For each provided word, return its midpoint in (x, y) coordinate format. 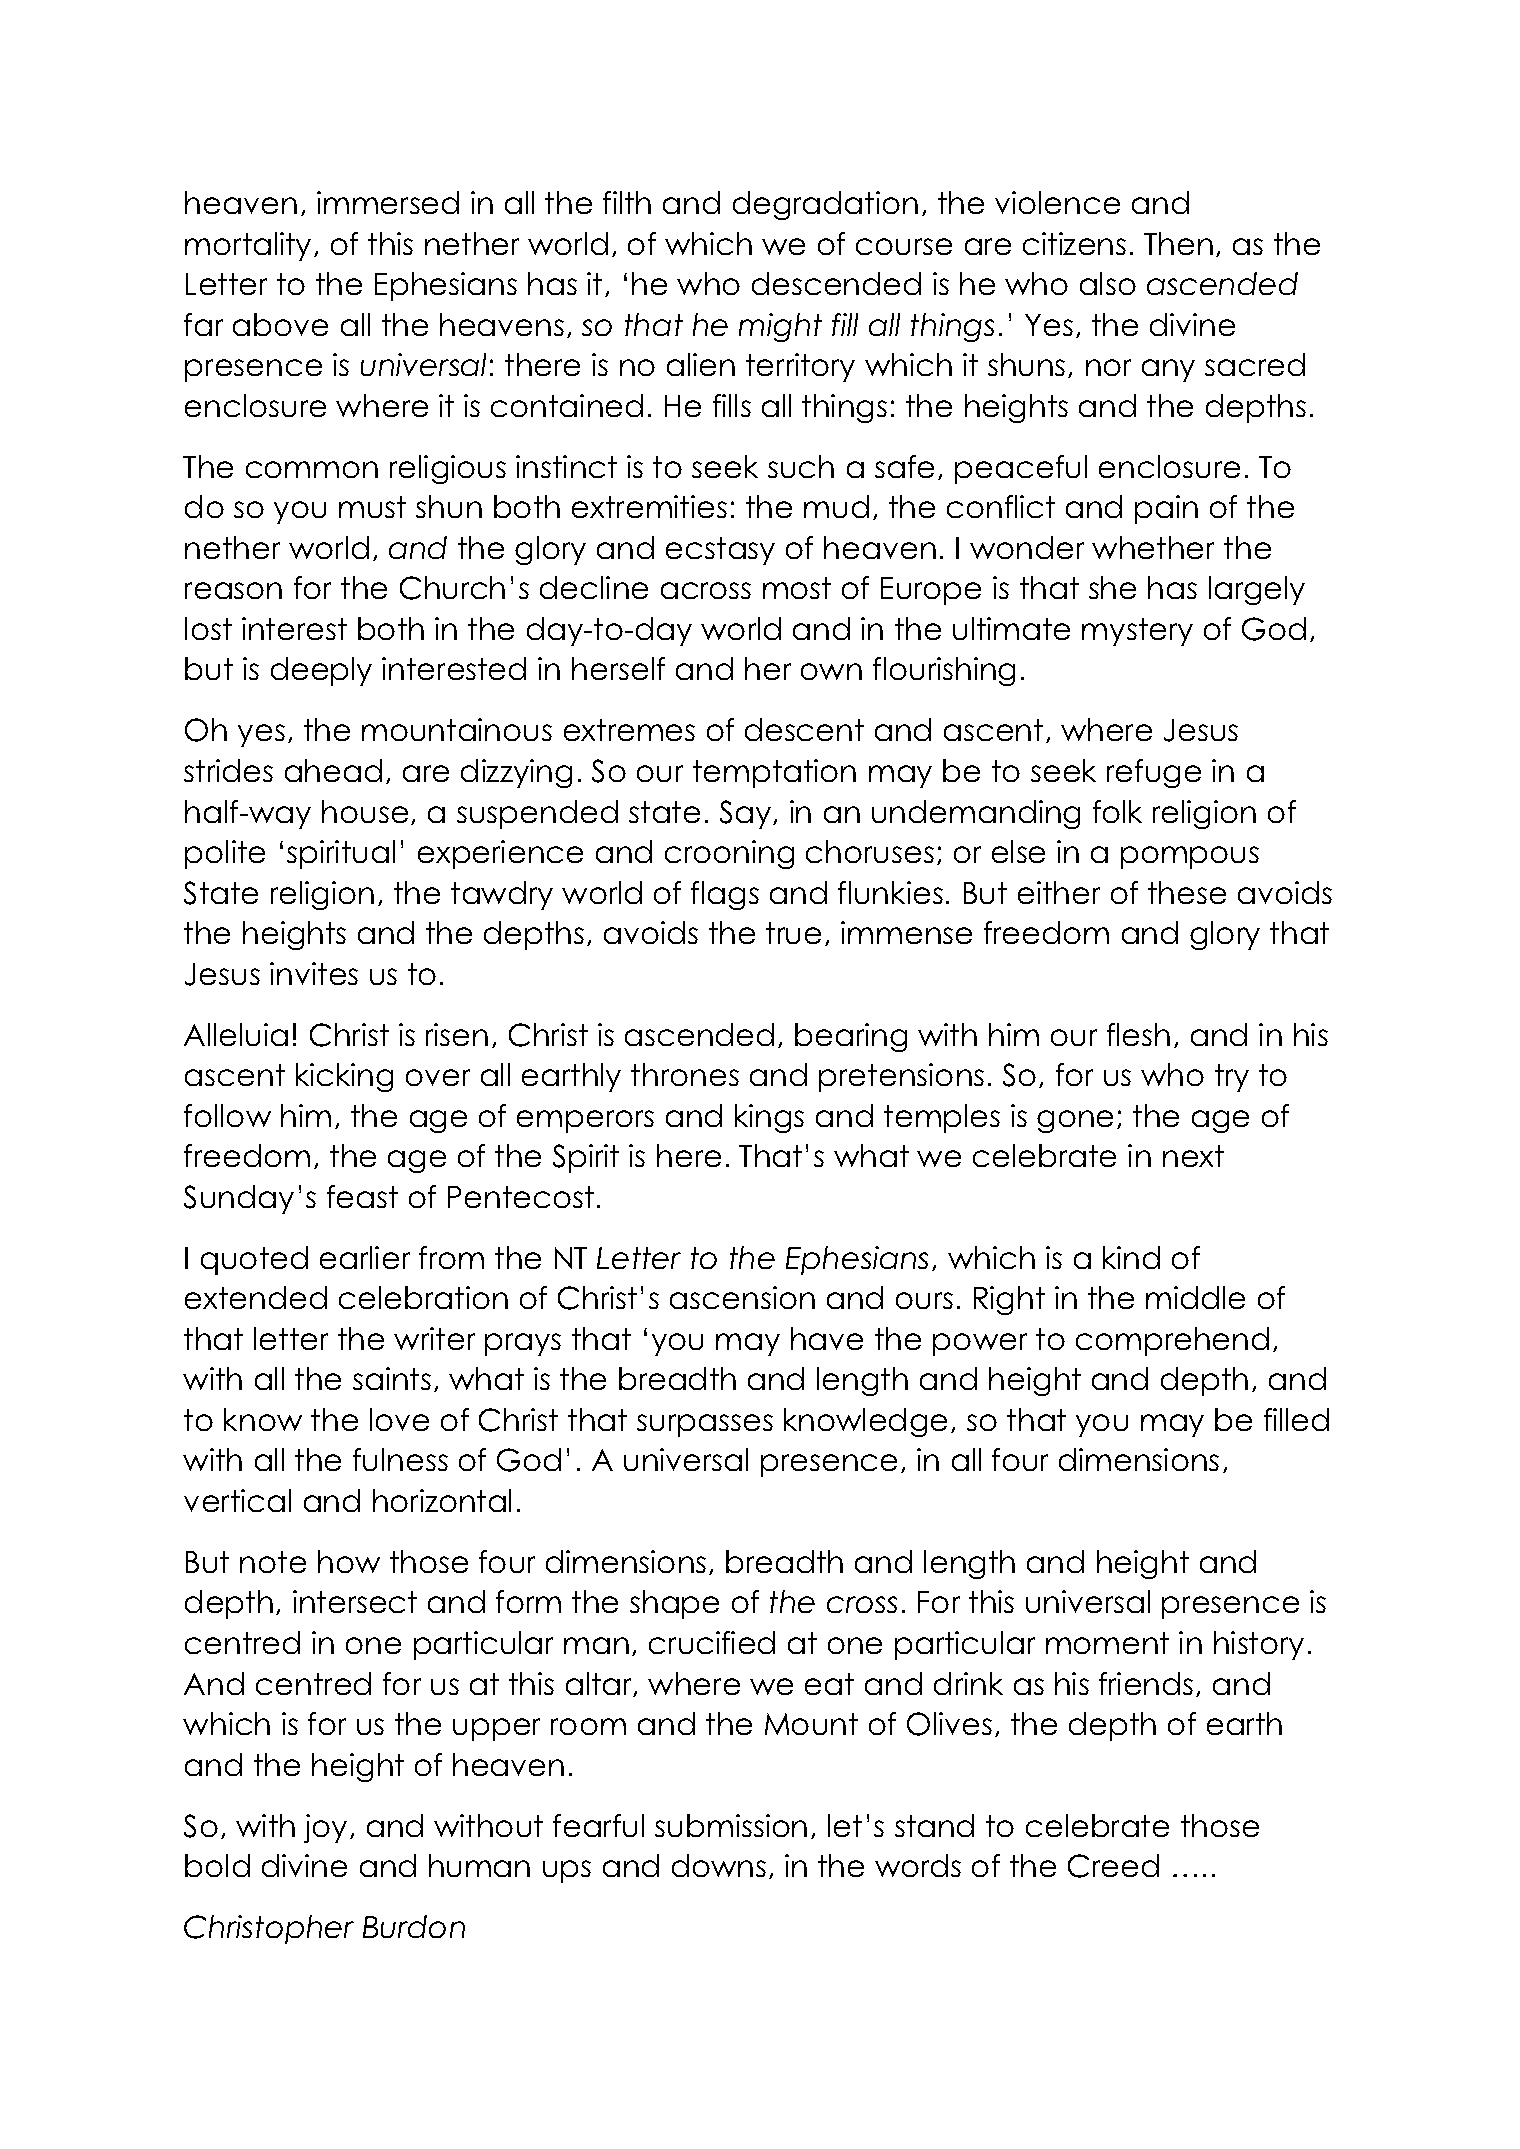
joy (325, 1828)
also (1108, 283)
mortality (248, 246)
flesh (1138, 1034)
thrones (685, 1074)
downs (719, 1865)
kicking (344, 1077)
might (780, 327)
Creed (1113, 1866)
